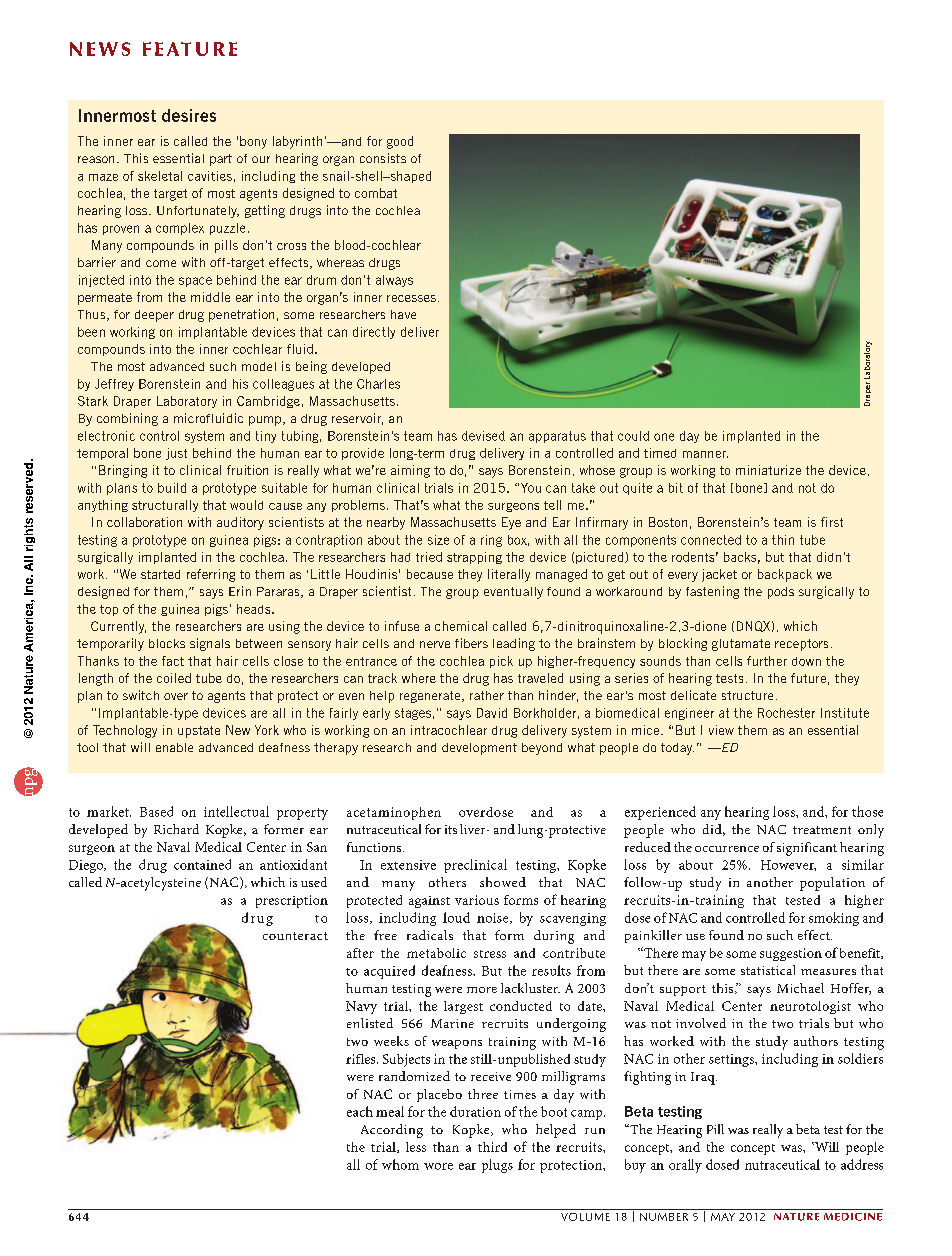 The width and height of the document is (952, 1256). What do you see at coordinates (176, 829) in the document?
I see `Richard` at bounding box center [176, 829].
